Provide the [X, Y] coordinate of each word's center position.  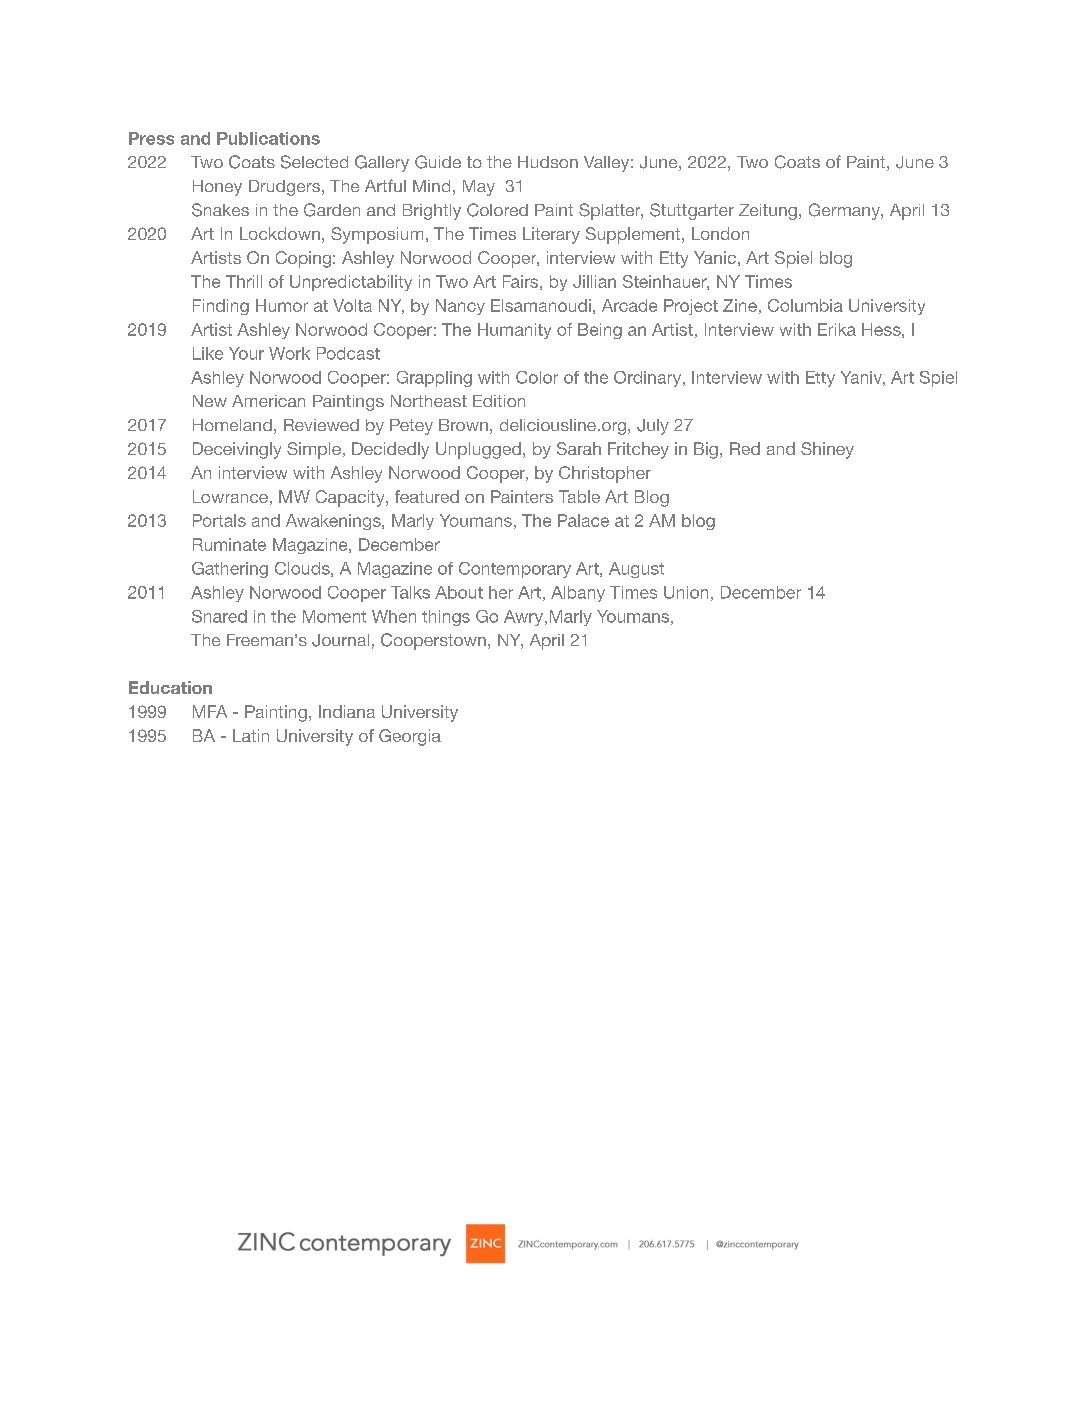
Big [706, 450]
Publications [268, 138]
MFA [210, 711]
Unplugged [478, 450]
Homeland [232, 425]
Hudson [548, 162]
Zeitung [768, 212]
